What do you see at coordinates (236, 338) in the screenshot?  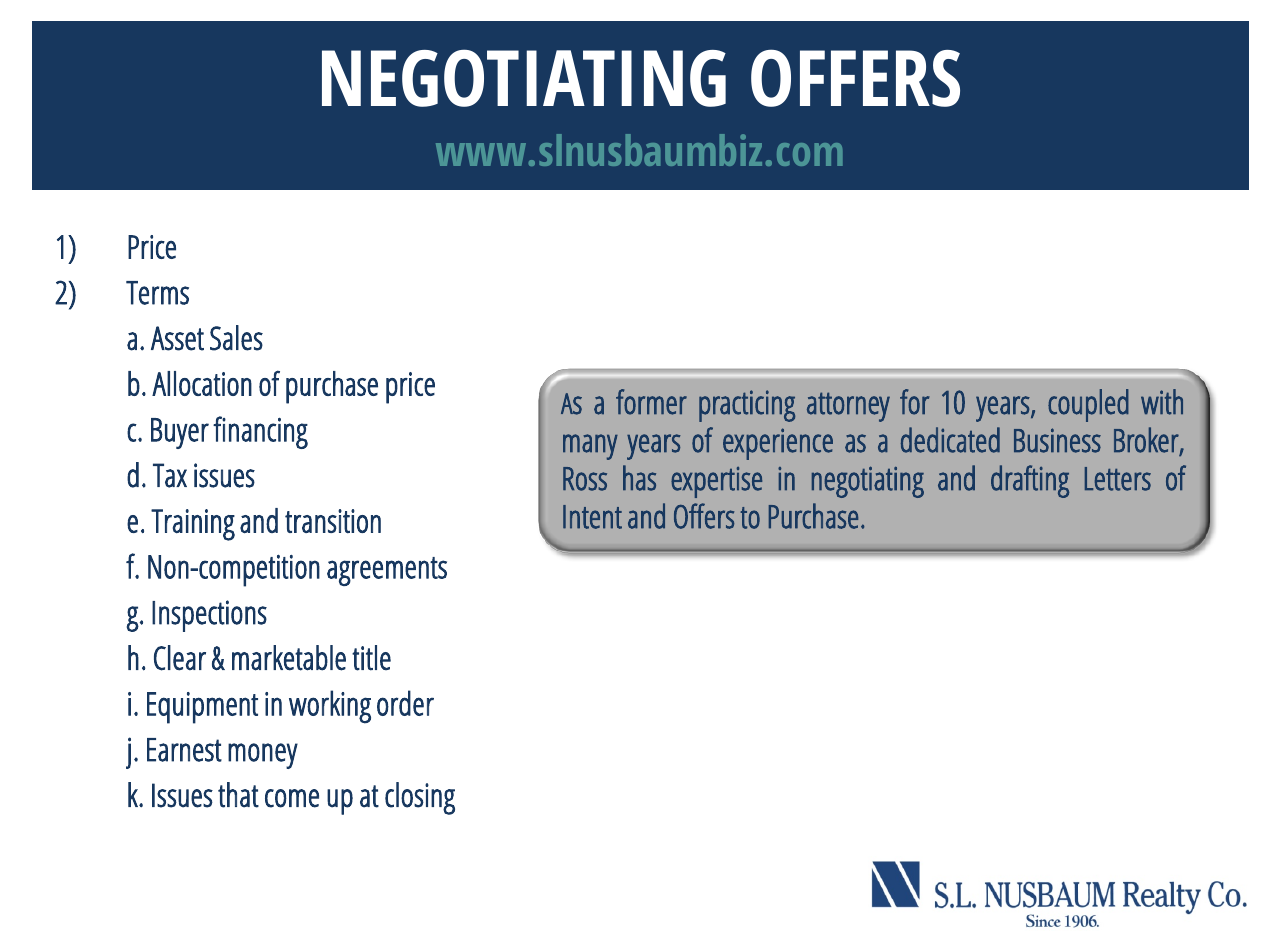 I see `Sales` at bounding box center [236, 338].
